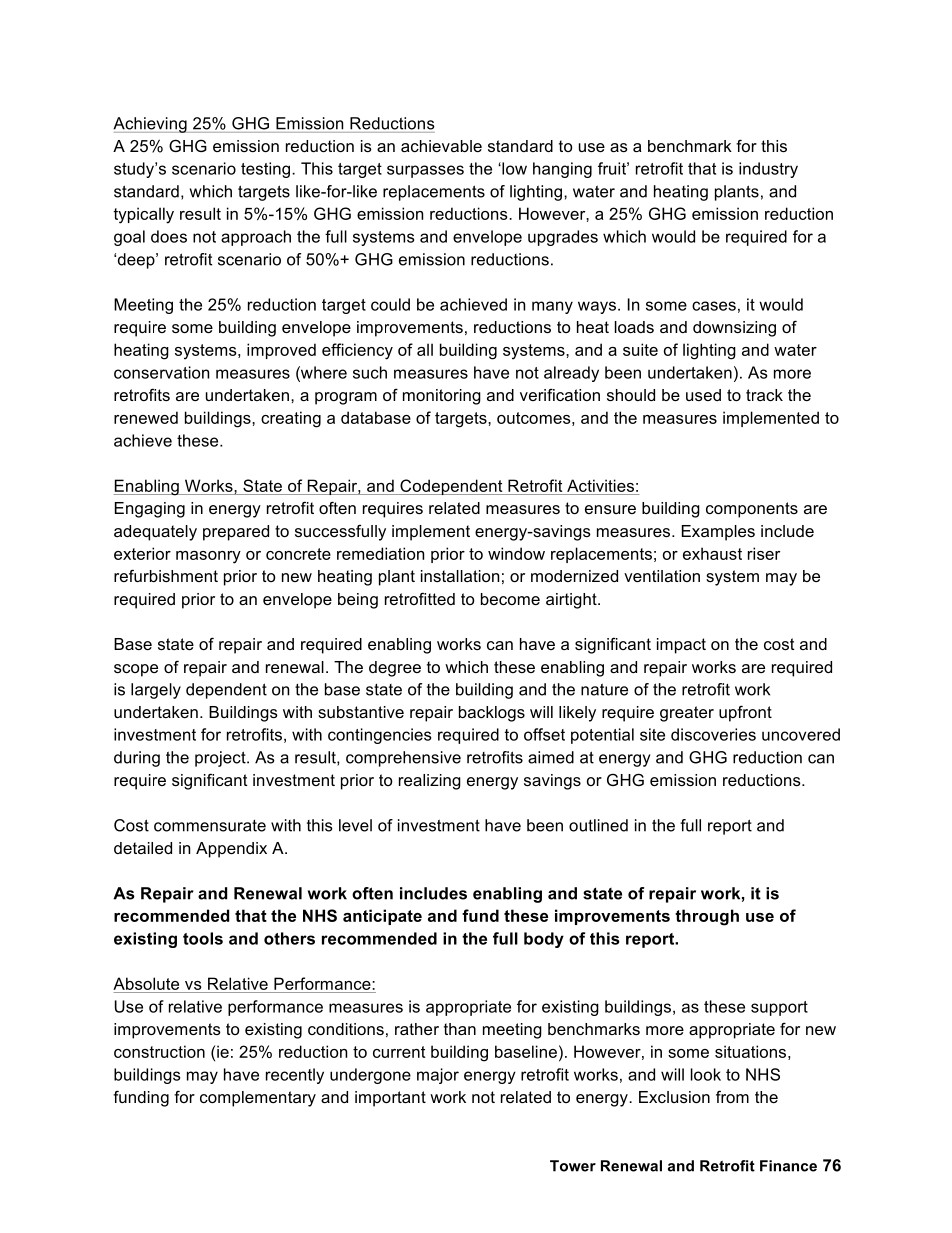 The image size is (952, 1233). Describe the element at coordinates (438, 1076) in the screenshot. I see `major` at that location.
